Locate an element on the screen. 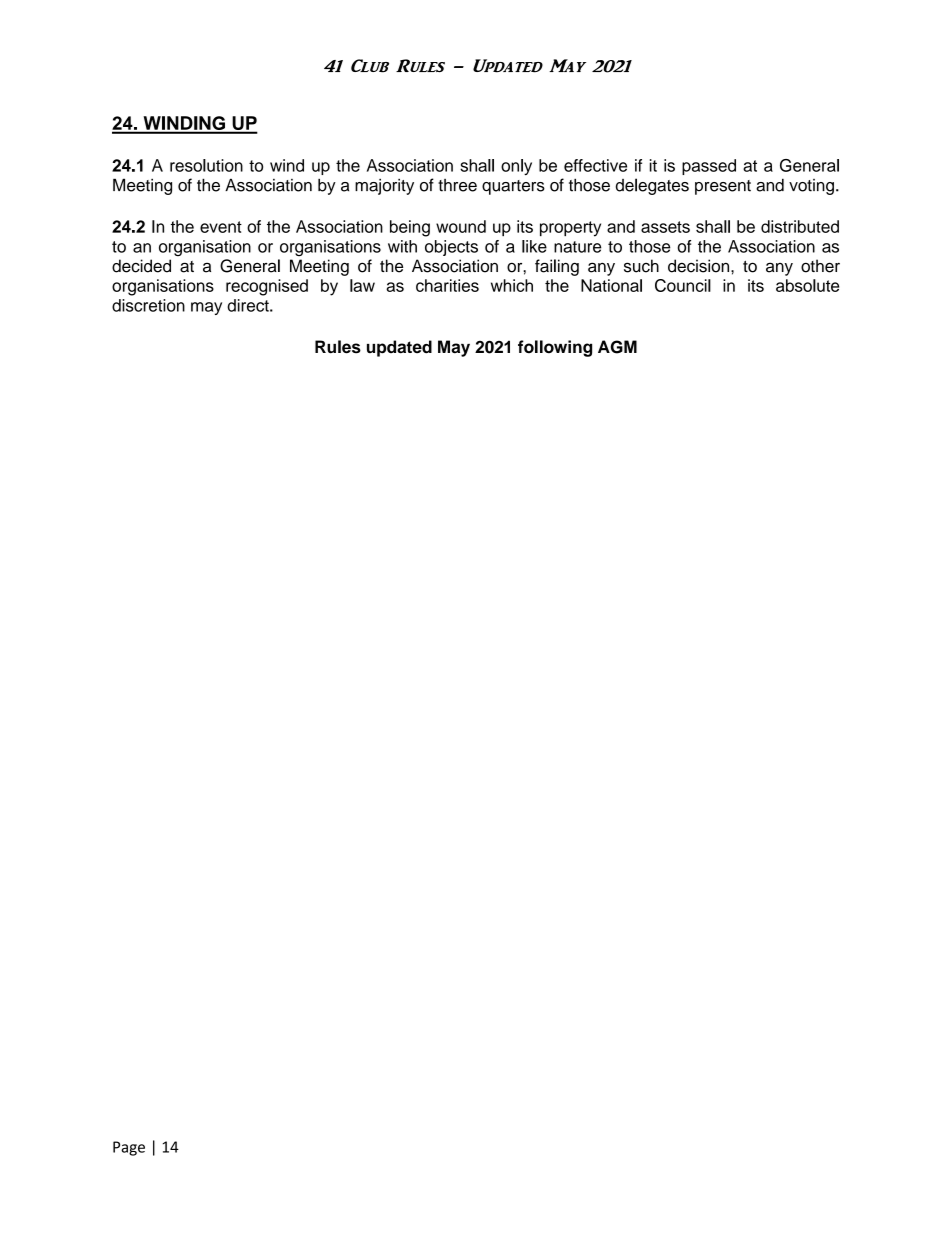 The image size is (952, 1233). charities is located at coordinates (447, 285).
